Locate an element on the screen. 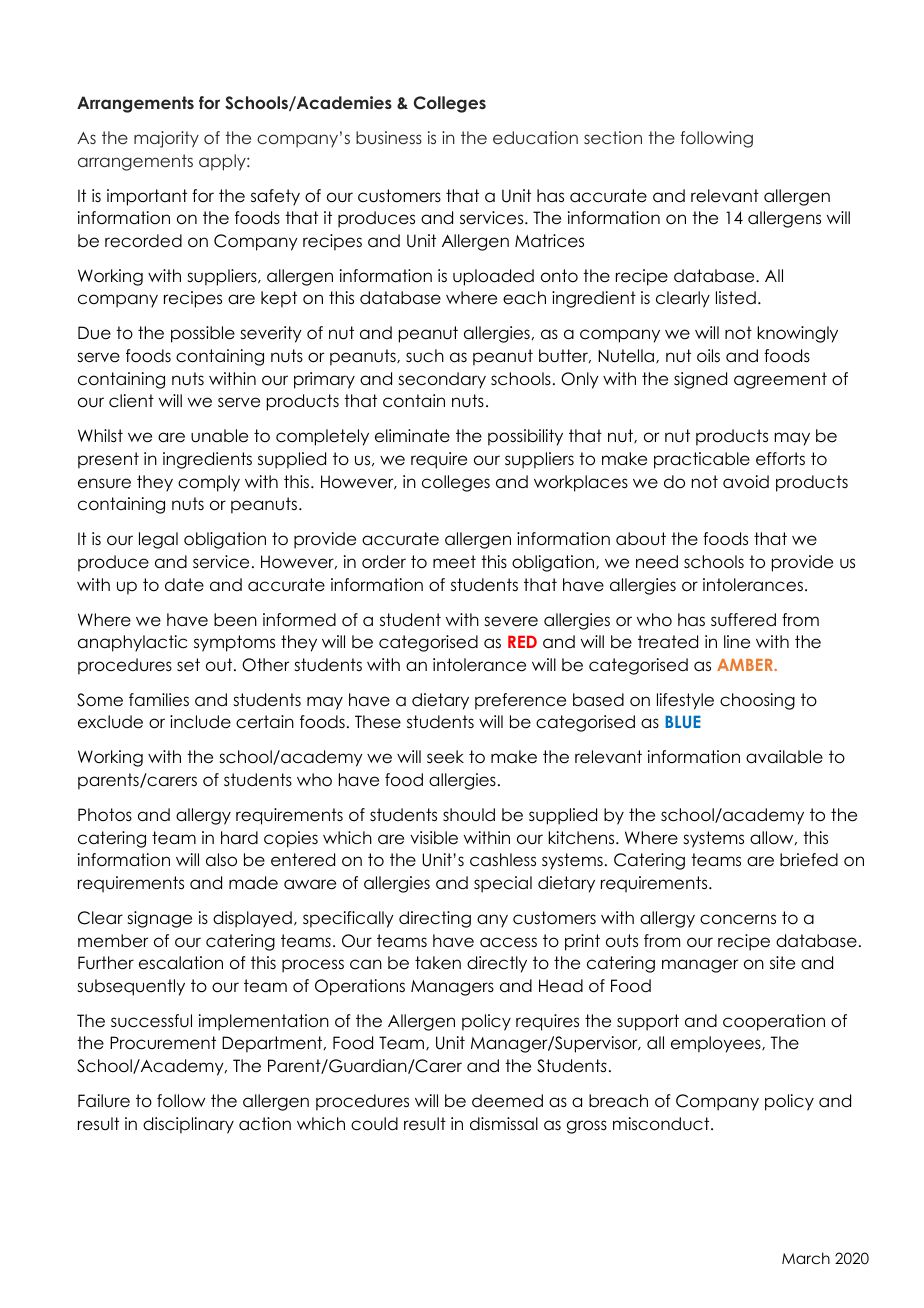 Image resolution: width=924 pixels, height=1308 pixels. dismissal is located at coordinates (504, 1124).
